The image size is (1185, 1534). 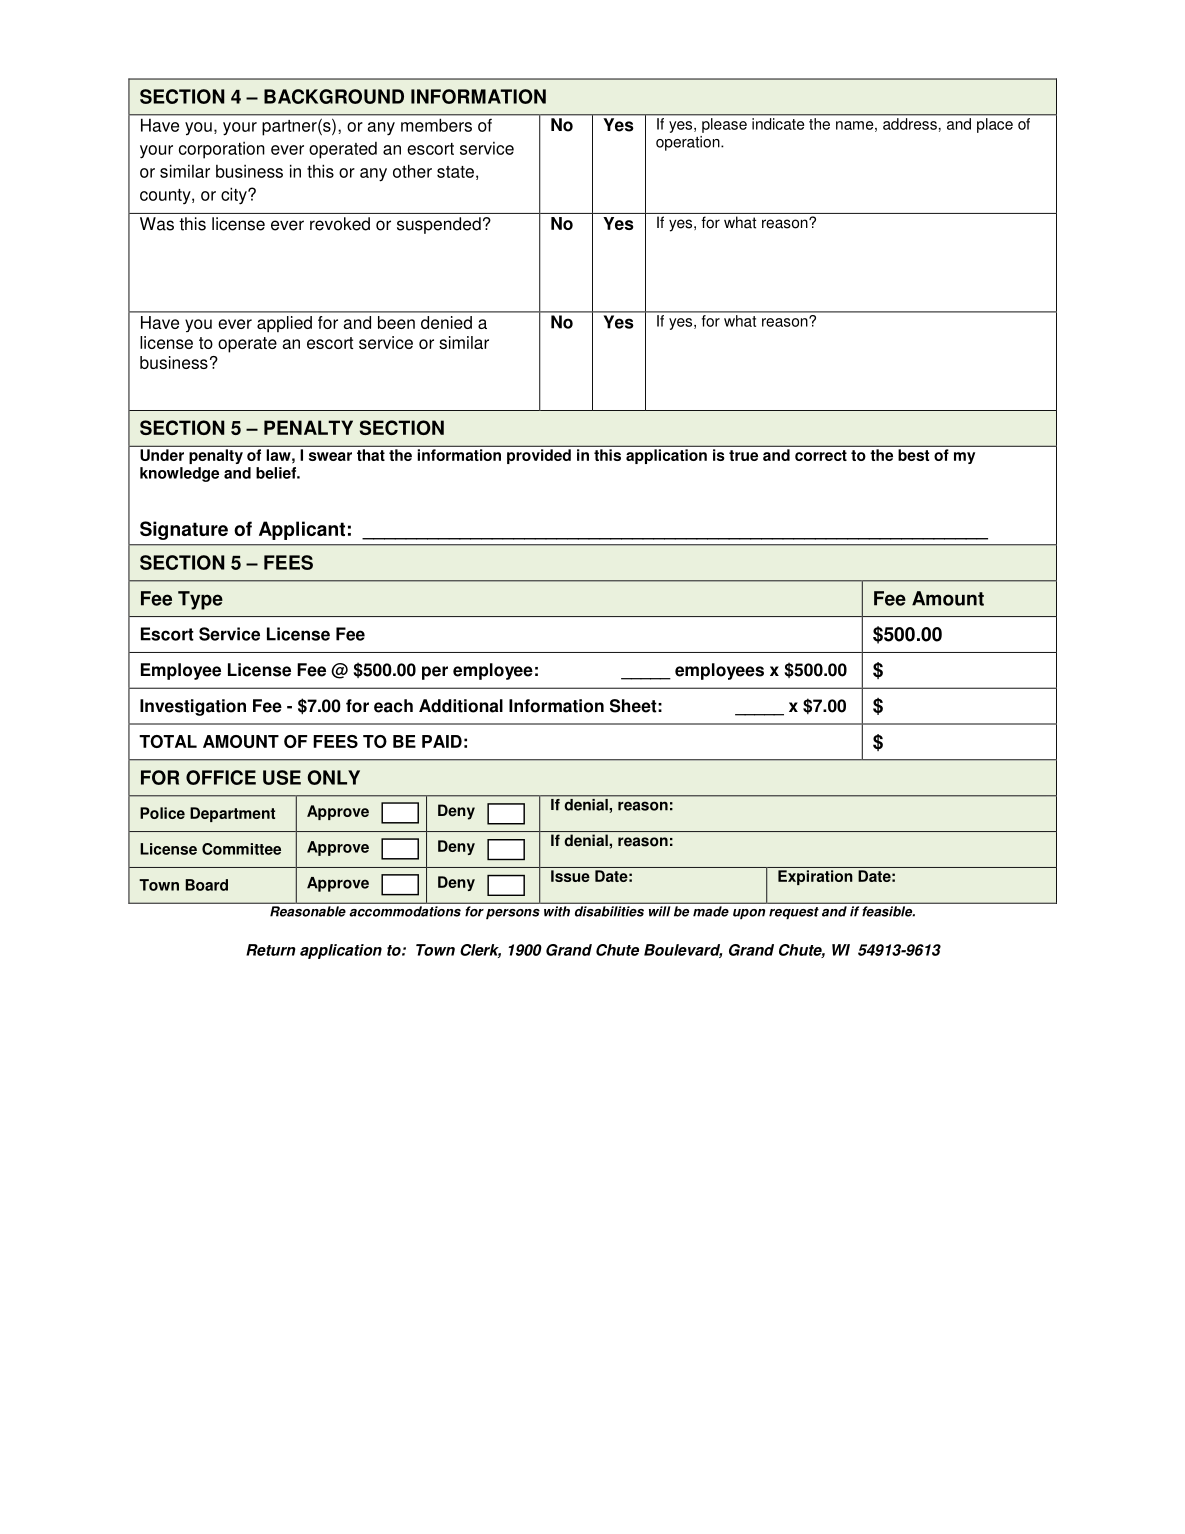 What do you see at coordinates (995, 125) in the page?
I see `place` at bounding box center [995, 125].
